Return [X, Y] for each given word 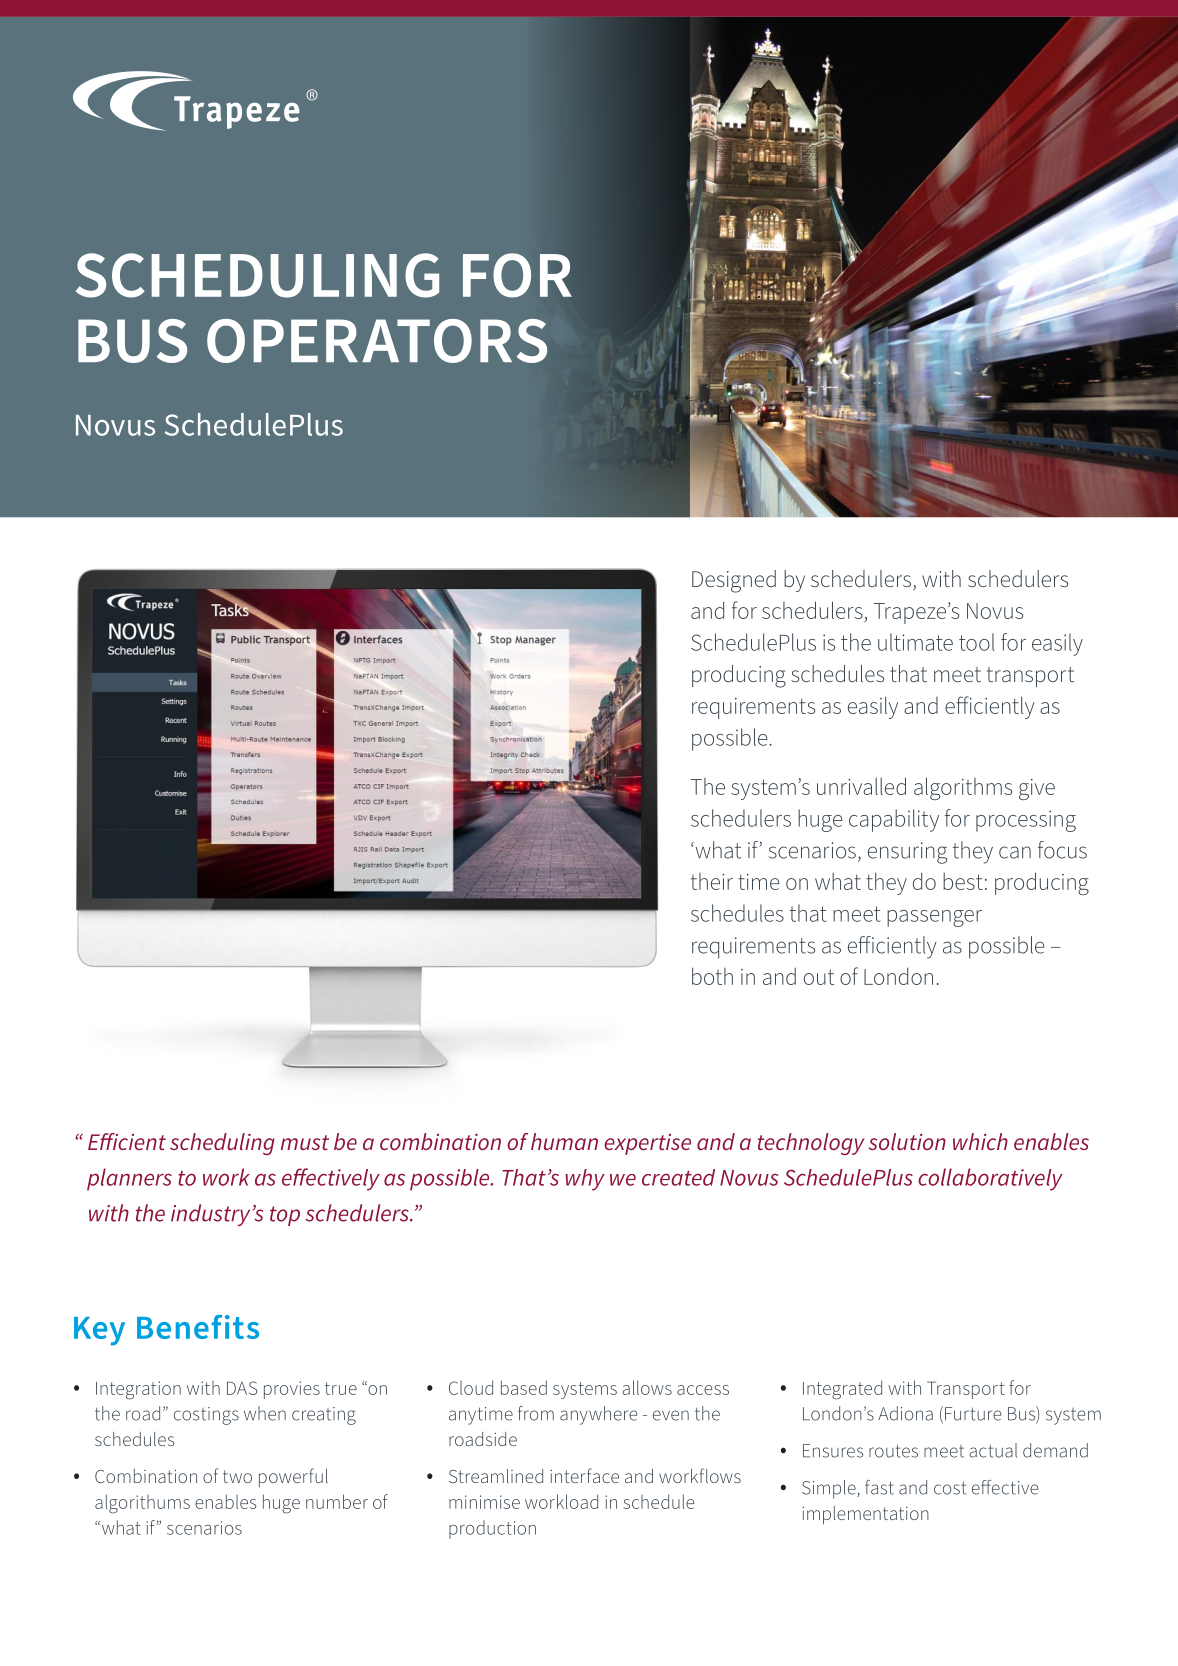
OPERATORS [377, 341]
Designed [734, 581]
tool [977, 642]
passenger [934, 918]
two [237, 1476]
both [712, 976]
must [305, 1142]
